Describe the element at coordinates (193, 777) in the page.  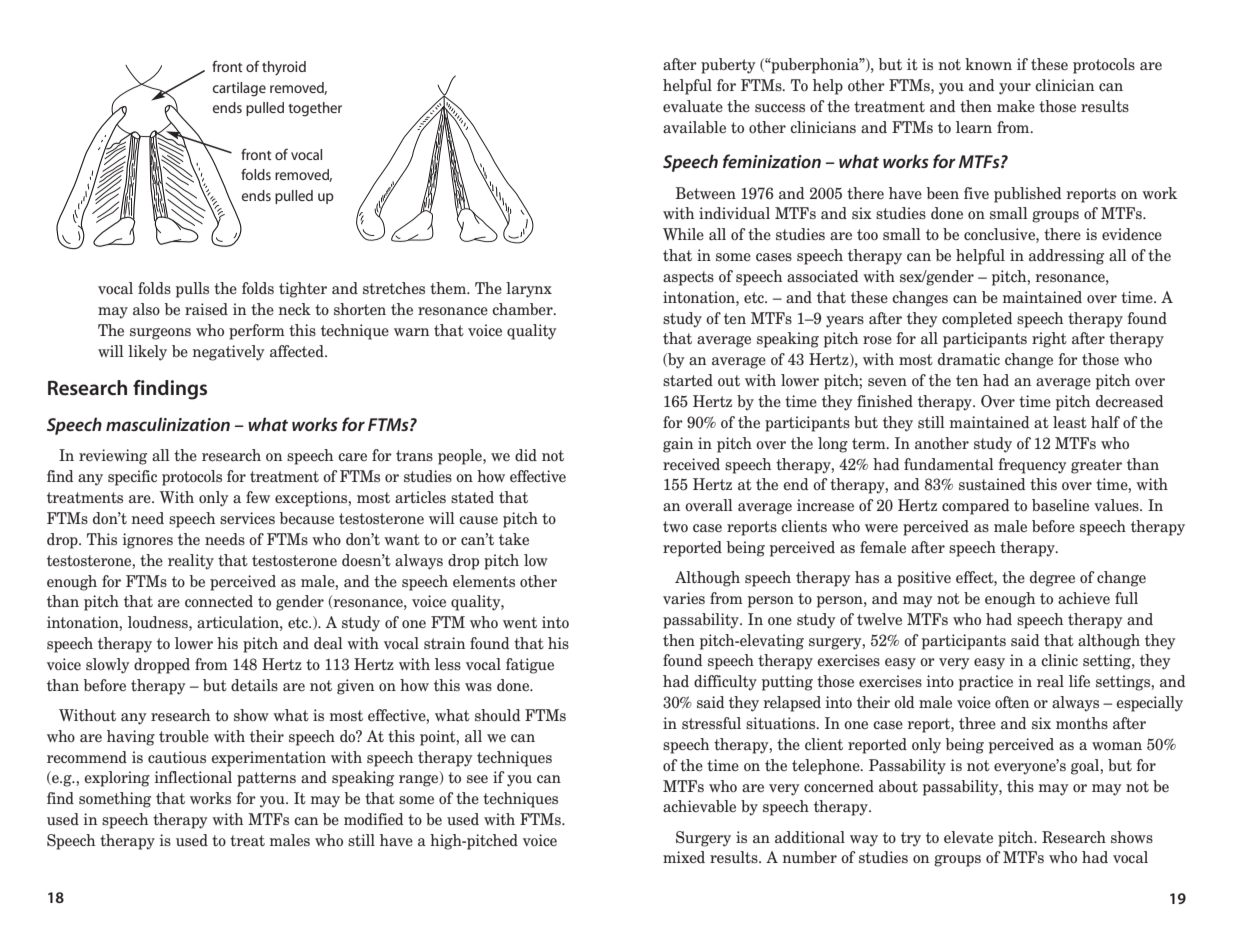
I see `inflectional` at that location.
